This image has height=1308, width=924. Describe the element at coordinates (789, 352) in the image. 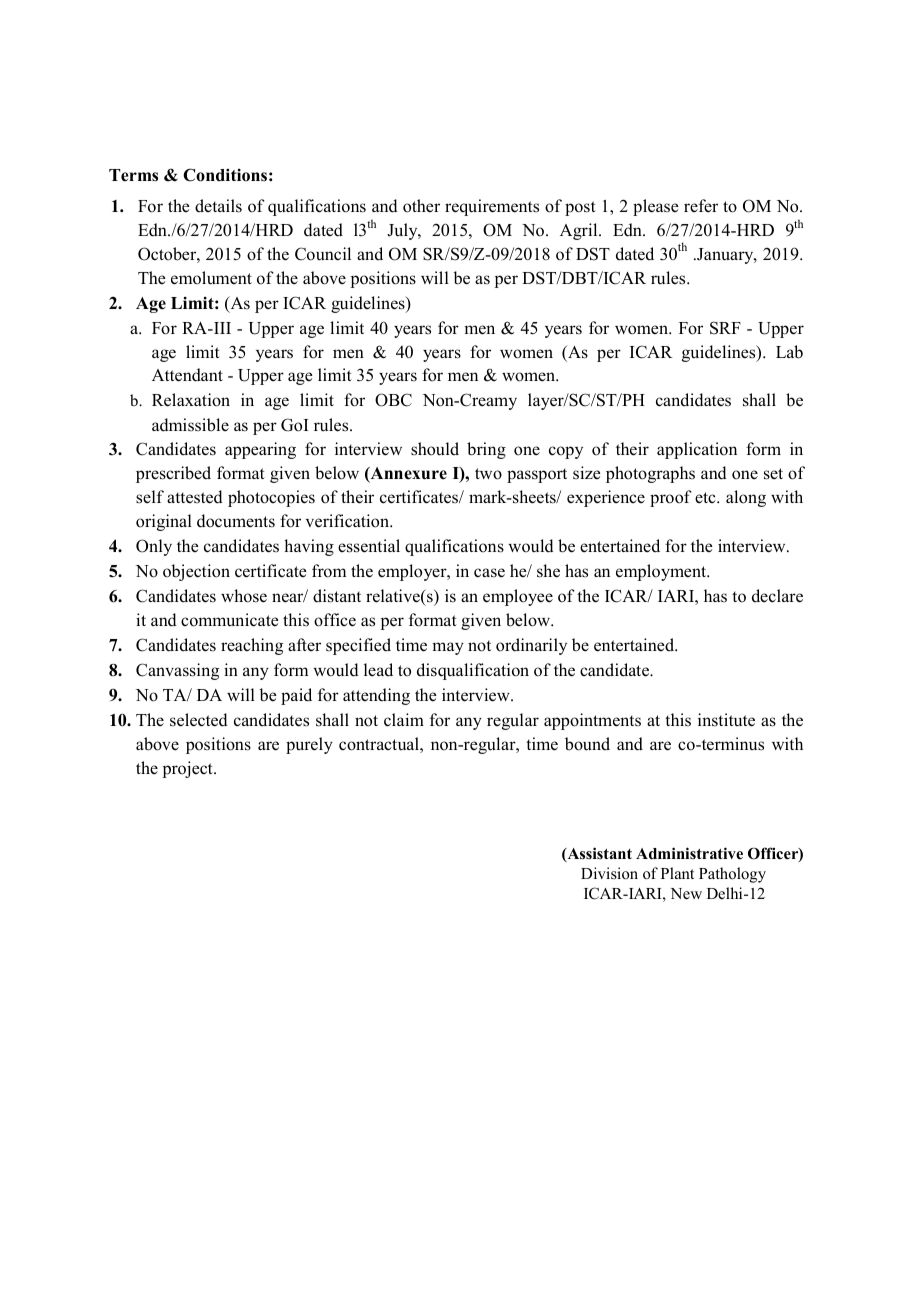

I see `Lab` at that location.
